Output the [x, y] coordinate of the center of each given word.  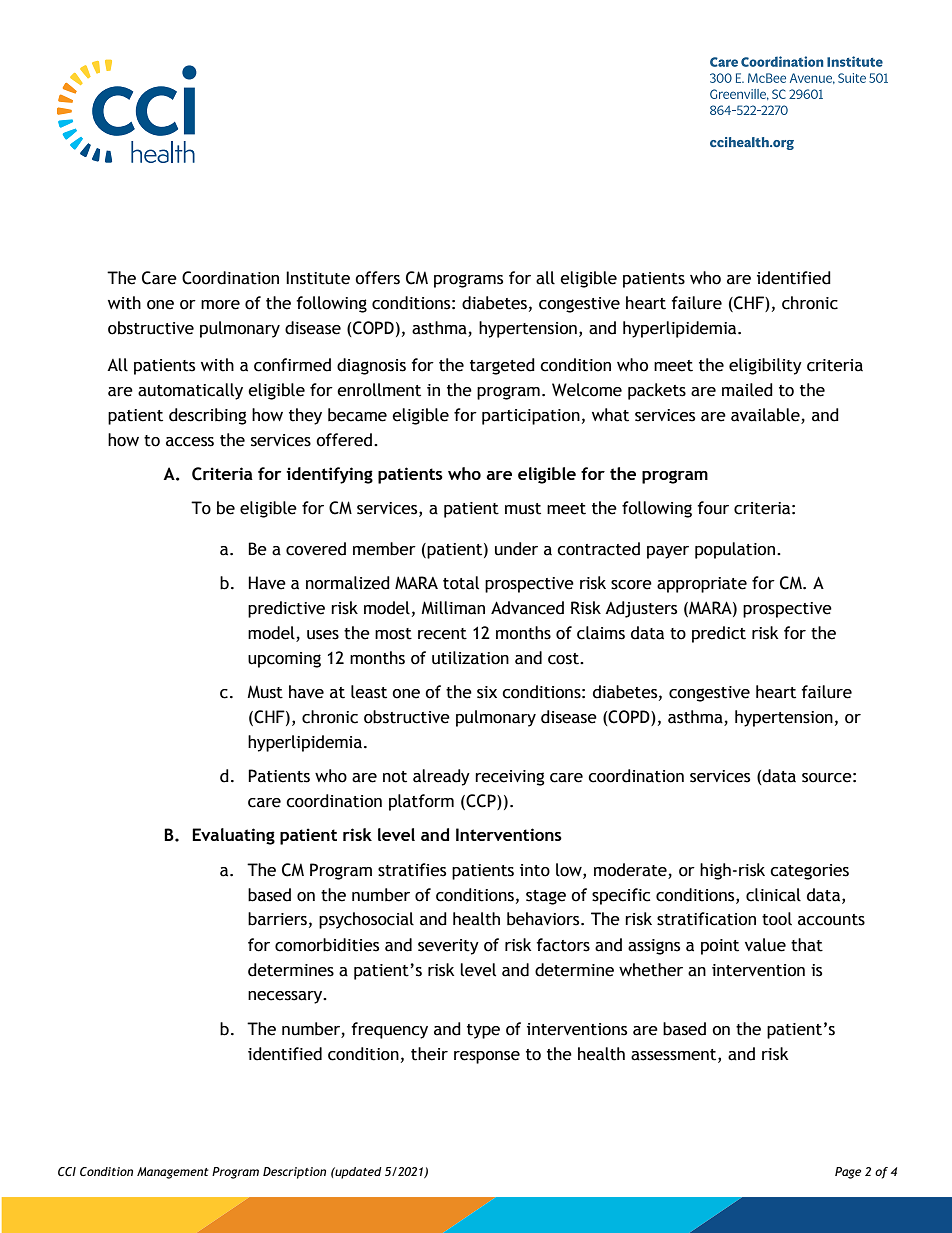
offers [377, 278]
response [487, 1057]
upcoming [284, 660]
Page [848, 1173]
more [220, 305]
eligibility [765, 366]
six [487, 692]
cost [564, 659]
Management [173, 1173]
